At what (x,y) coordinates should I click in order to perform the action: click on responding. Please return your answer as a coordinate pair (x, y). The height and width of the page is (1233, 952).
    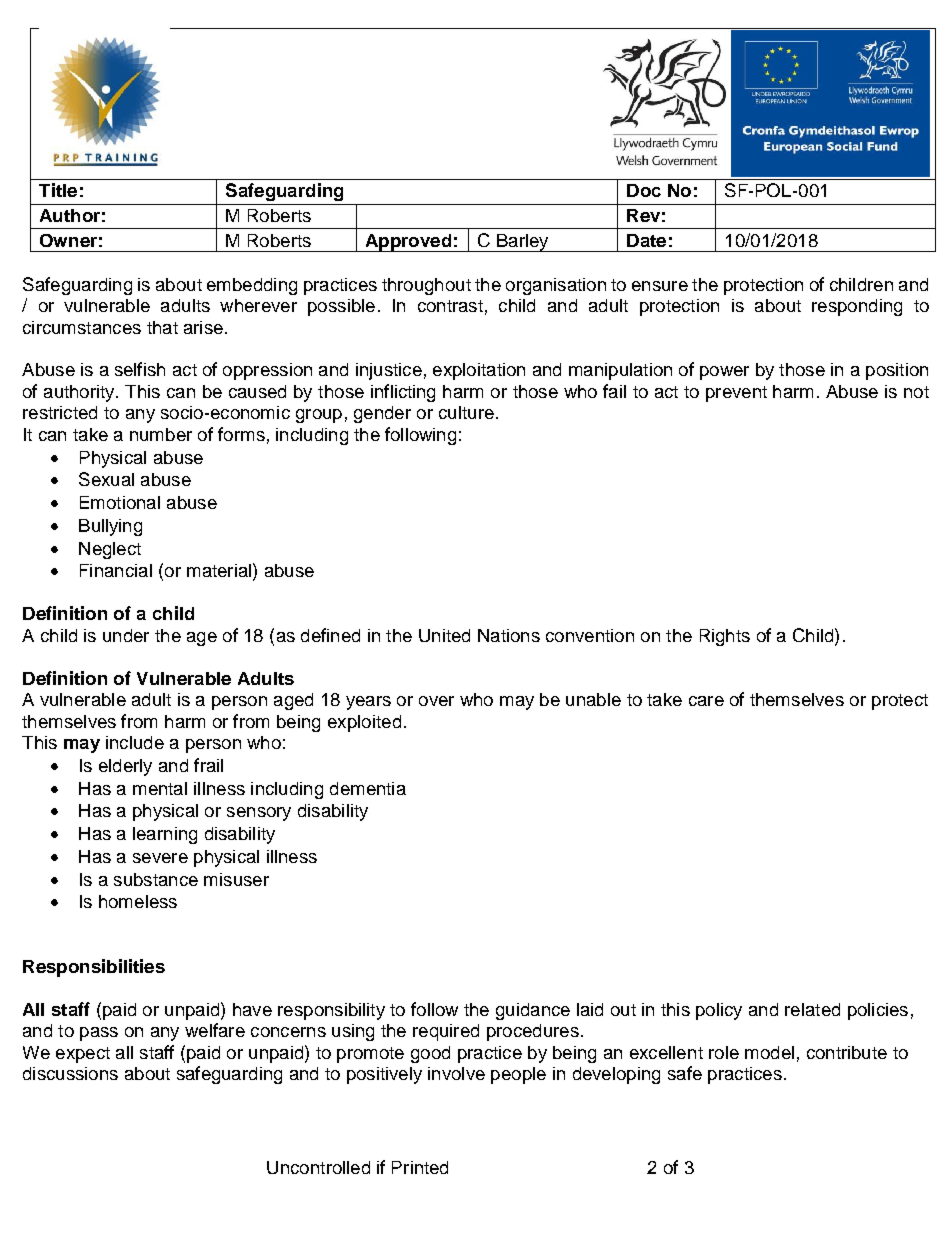
    Looking at the image, I should click on (857, 307).
